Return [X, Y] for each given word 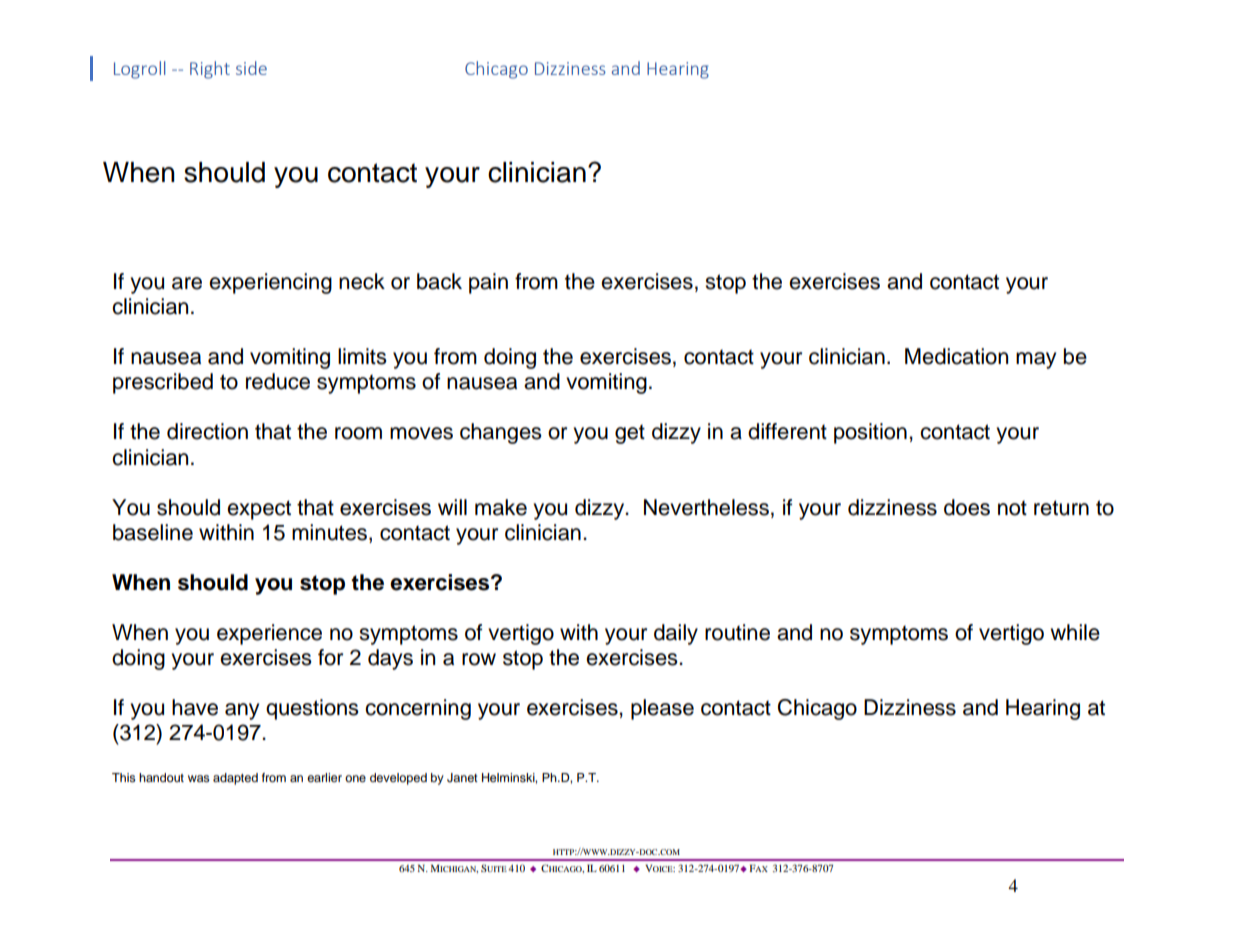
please [662, 709]
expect [259, 510]
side [251, 68]
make [501, 507]
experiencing [270, 283]
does [967, 507]
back [439, 281]
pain [488, 283]
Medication [956, 356]
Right [210, 70]
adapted [235, 779]
